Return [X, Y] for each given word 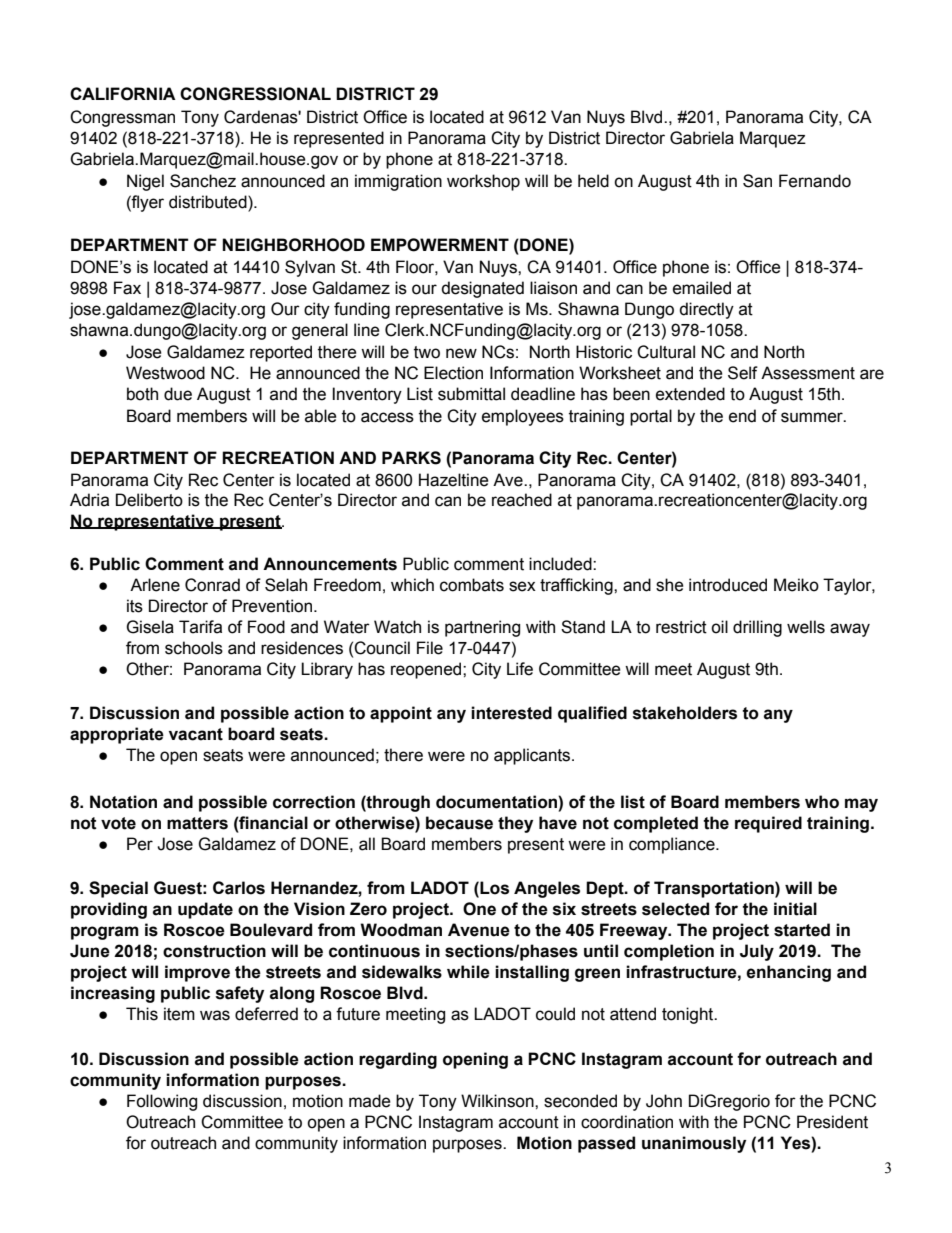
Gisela [150, 627]
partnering [482, 628]
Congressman [122, 118]
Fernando [815, 181]
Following [162, 1102]
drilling [757, 628]
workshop [483, 182]
